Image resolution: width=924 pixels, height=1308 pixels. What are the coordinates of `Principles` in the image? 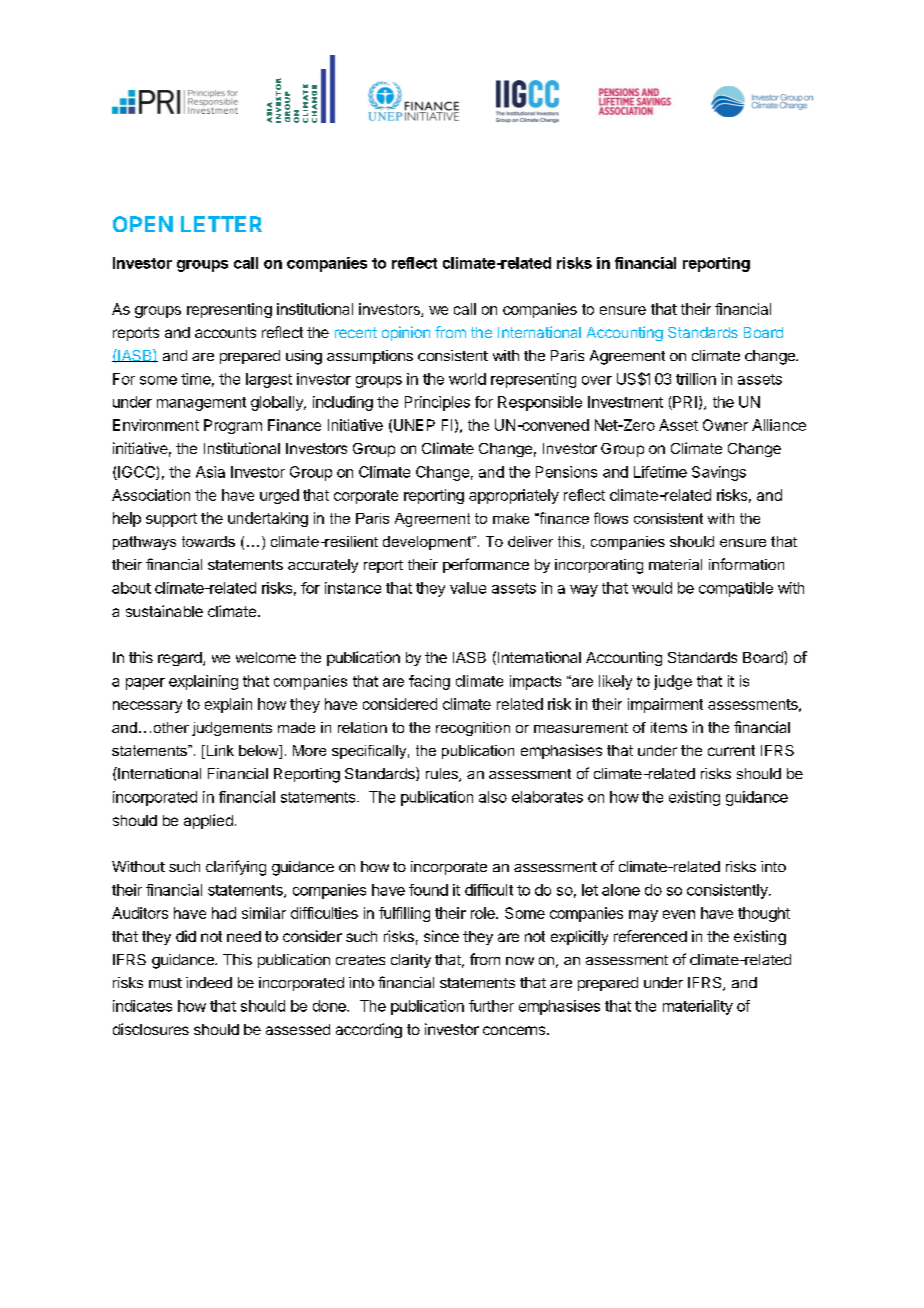 It's located at (437, 403).
